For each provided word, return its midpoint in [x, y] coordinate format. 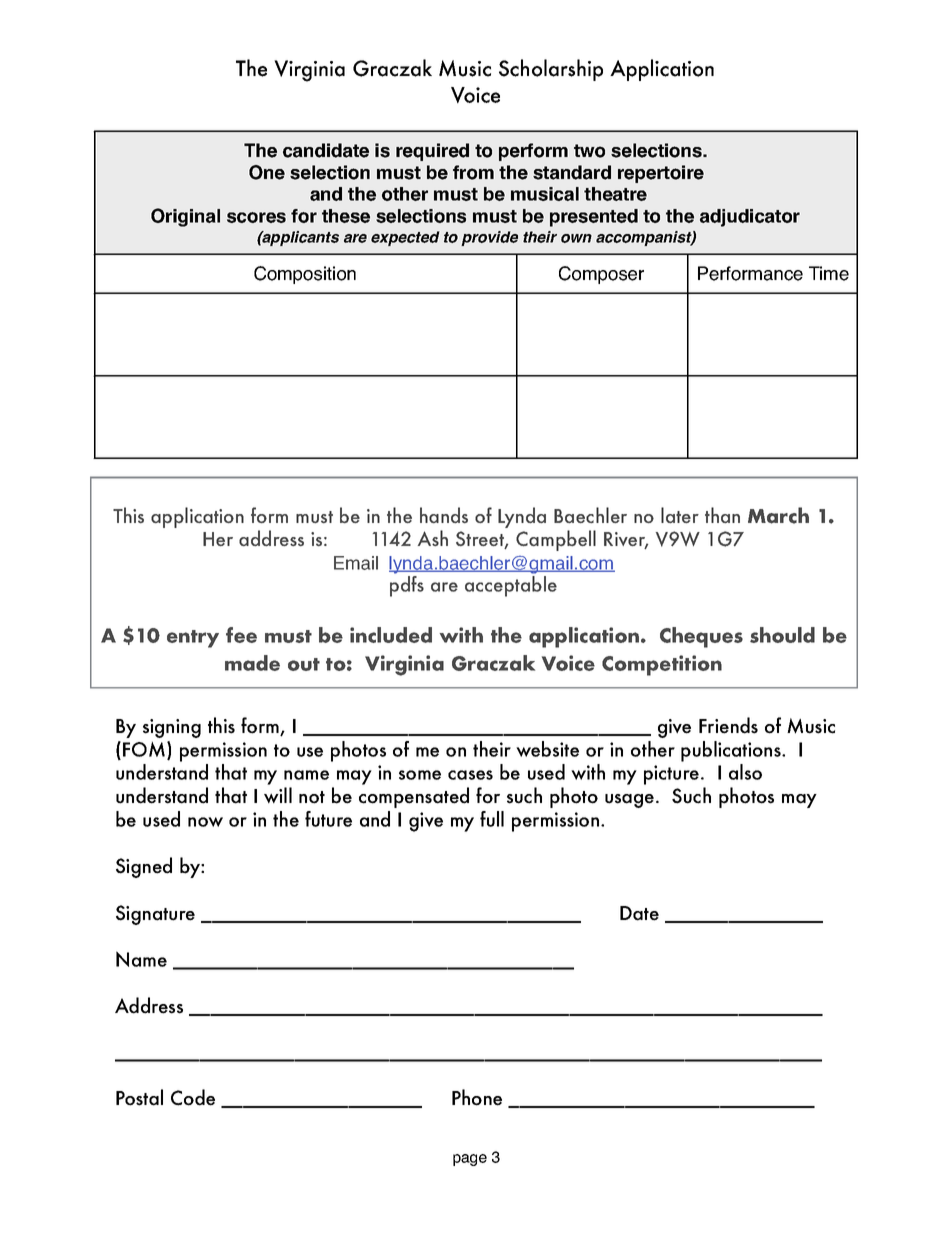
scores [256, 217]
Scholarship [551, 70]
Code [193, 1097]
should [782, 635]
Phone [477, 1097]
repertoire [661, 174]
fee [241, 635]
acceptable [511, 586]
